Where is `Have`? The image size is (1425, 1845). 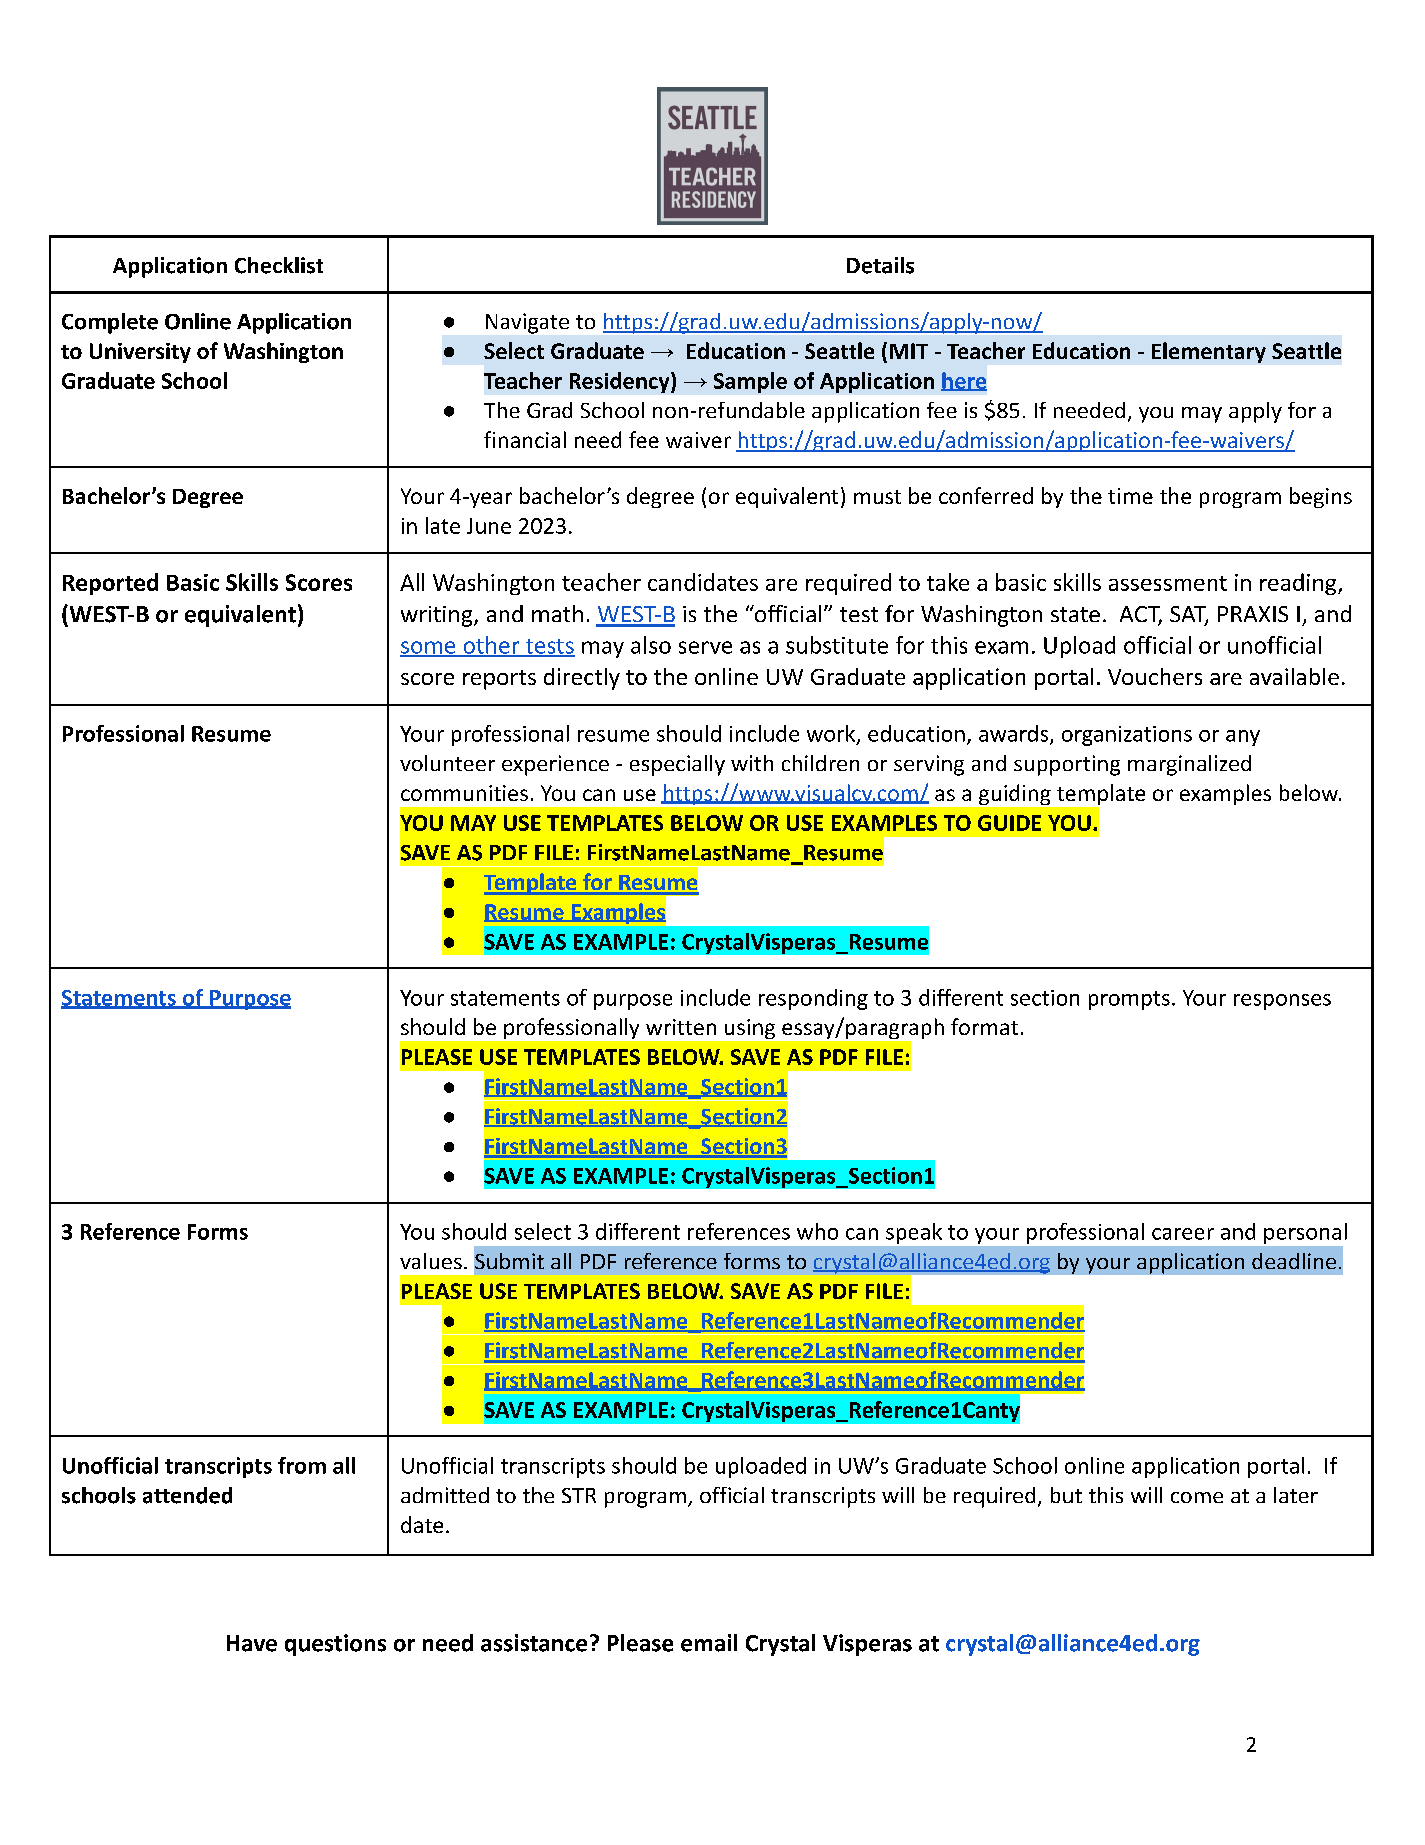
Have is located at coordinates (252, 1643).
